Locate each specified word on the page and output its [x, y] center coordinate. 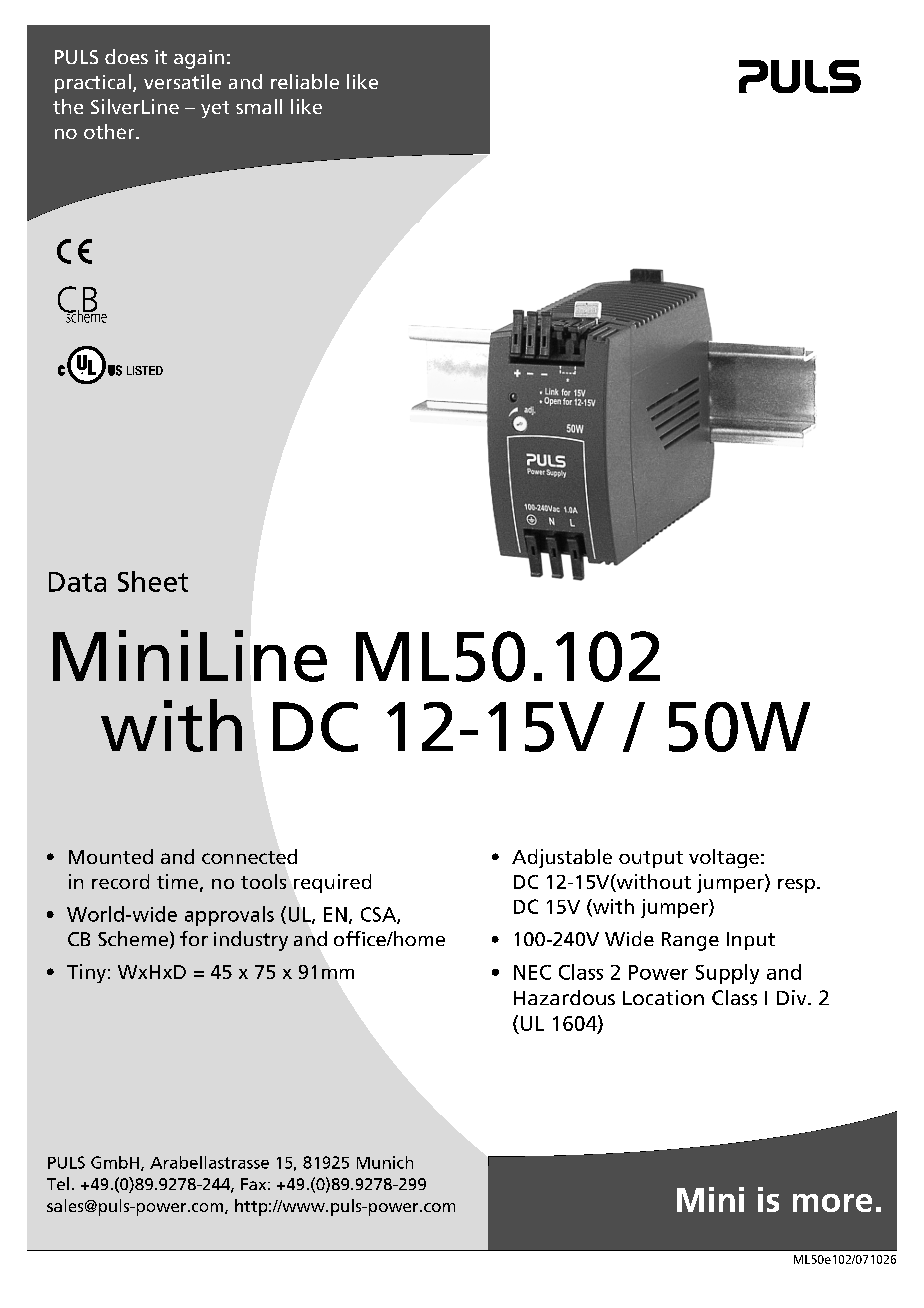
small [259, 106]
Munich [385, 1162]
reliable [305, 81]
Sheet [153, 581]
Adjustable [562, 858]
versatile [182, 81]
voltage [724, 858]
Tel [58, 1183]
